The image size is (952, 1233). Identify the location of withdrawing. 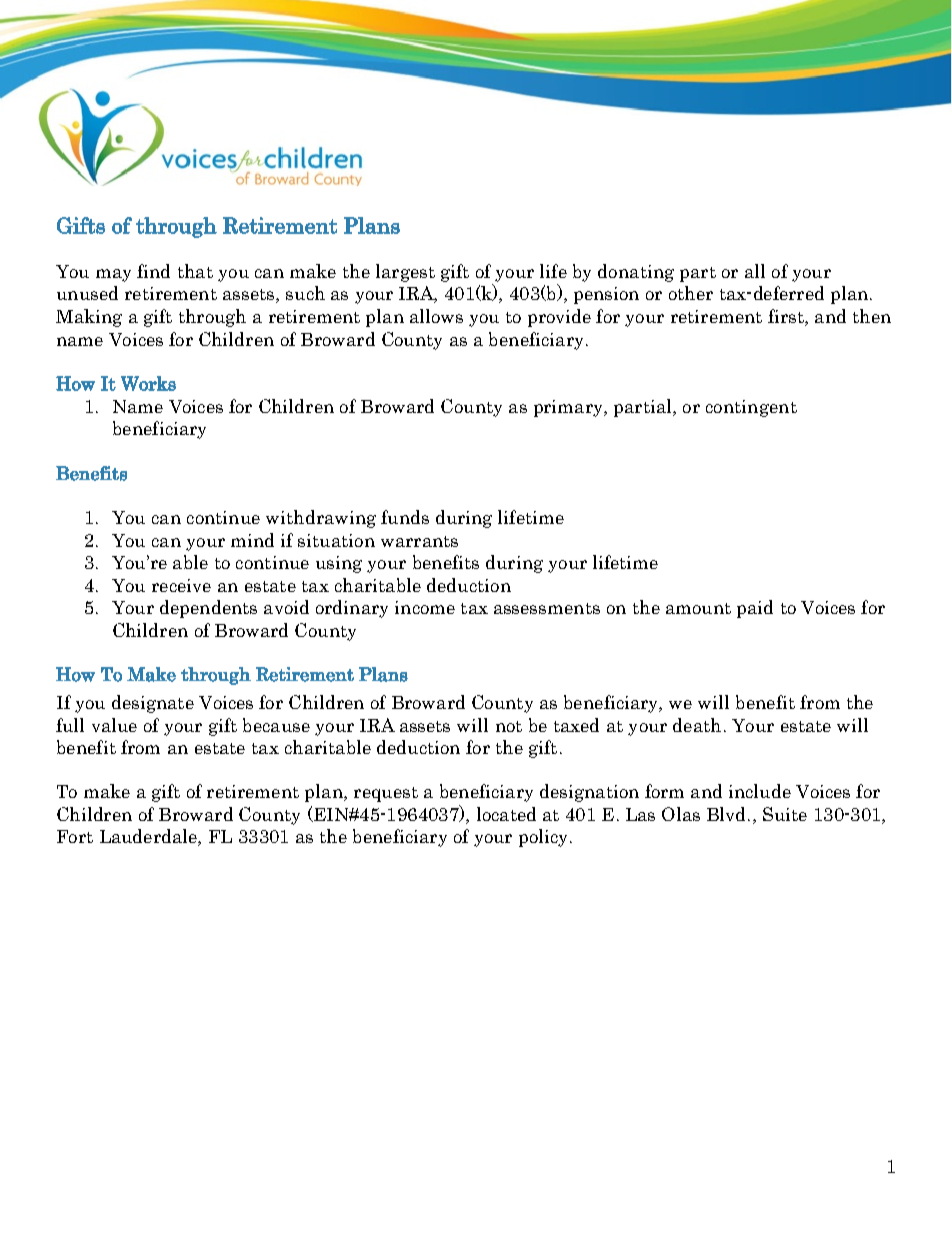
(321, 519).
